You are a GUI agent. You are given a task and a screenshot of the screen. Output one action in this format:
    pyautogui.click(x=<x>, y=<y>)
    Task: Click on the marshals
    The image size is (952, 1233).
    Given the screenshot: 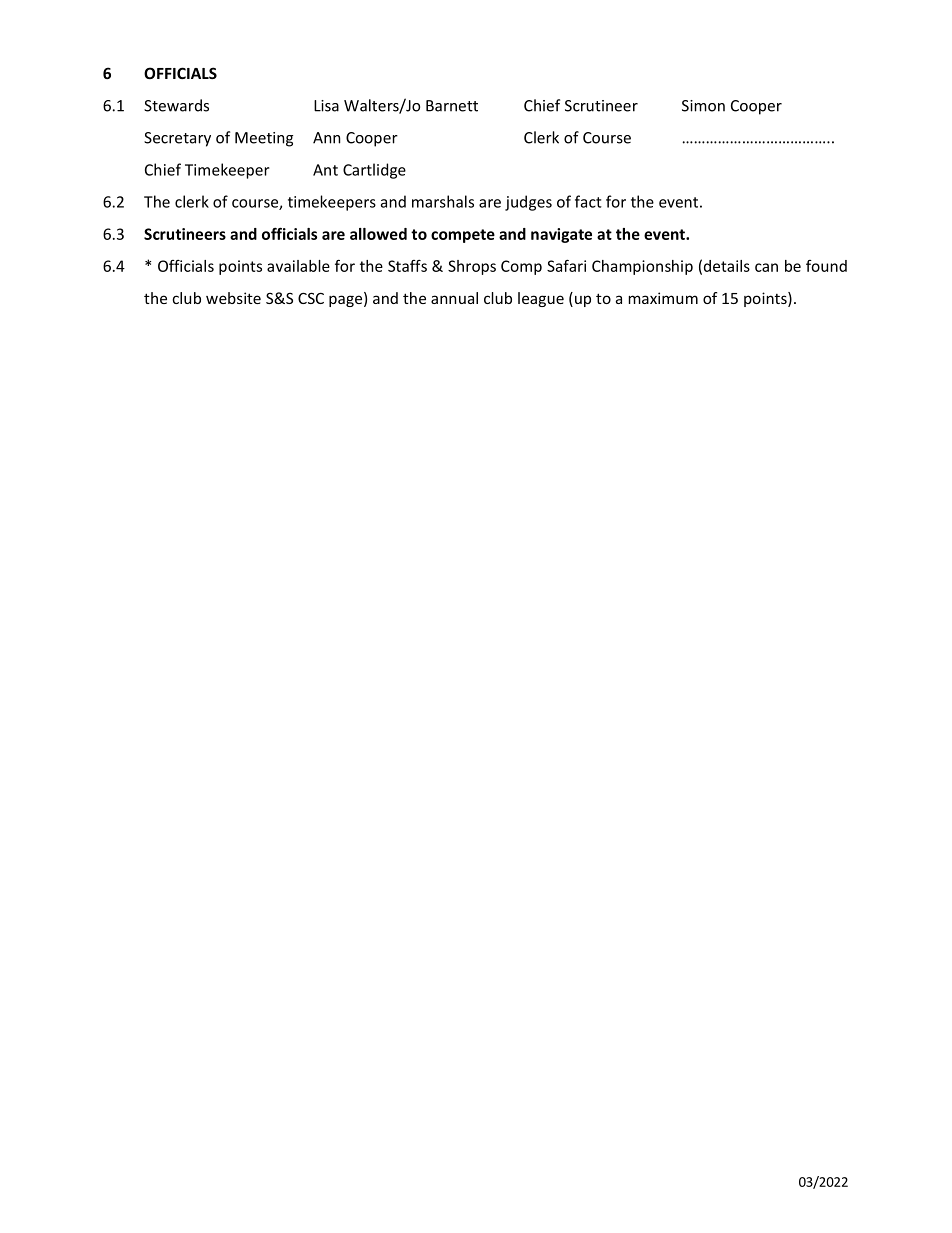 What is the action you would take?
    pyautogui.click(x=443, y=201)
